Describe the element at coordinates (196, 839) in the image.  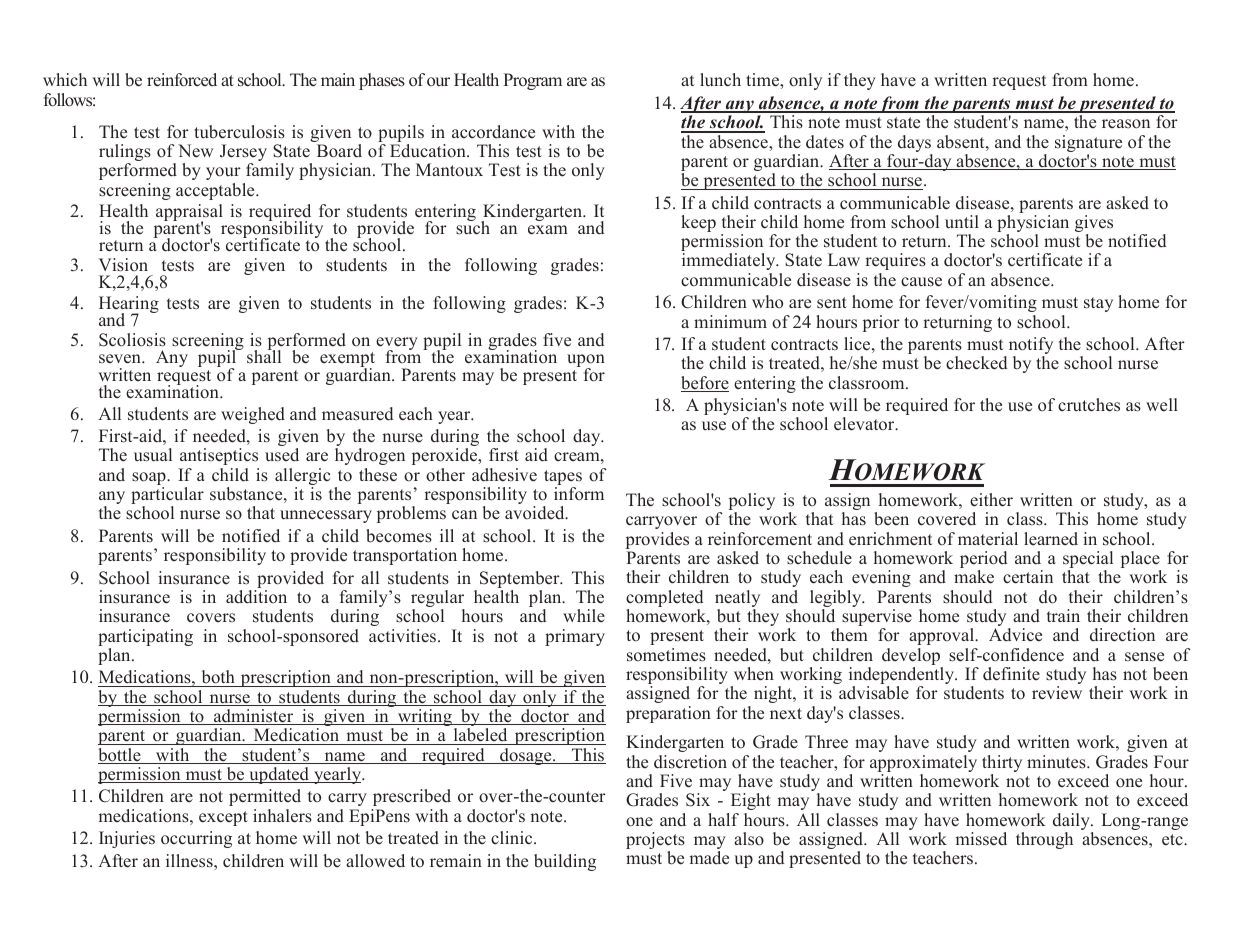
I see `occurring` at that location.
